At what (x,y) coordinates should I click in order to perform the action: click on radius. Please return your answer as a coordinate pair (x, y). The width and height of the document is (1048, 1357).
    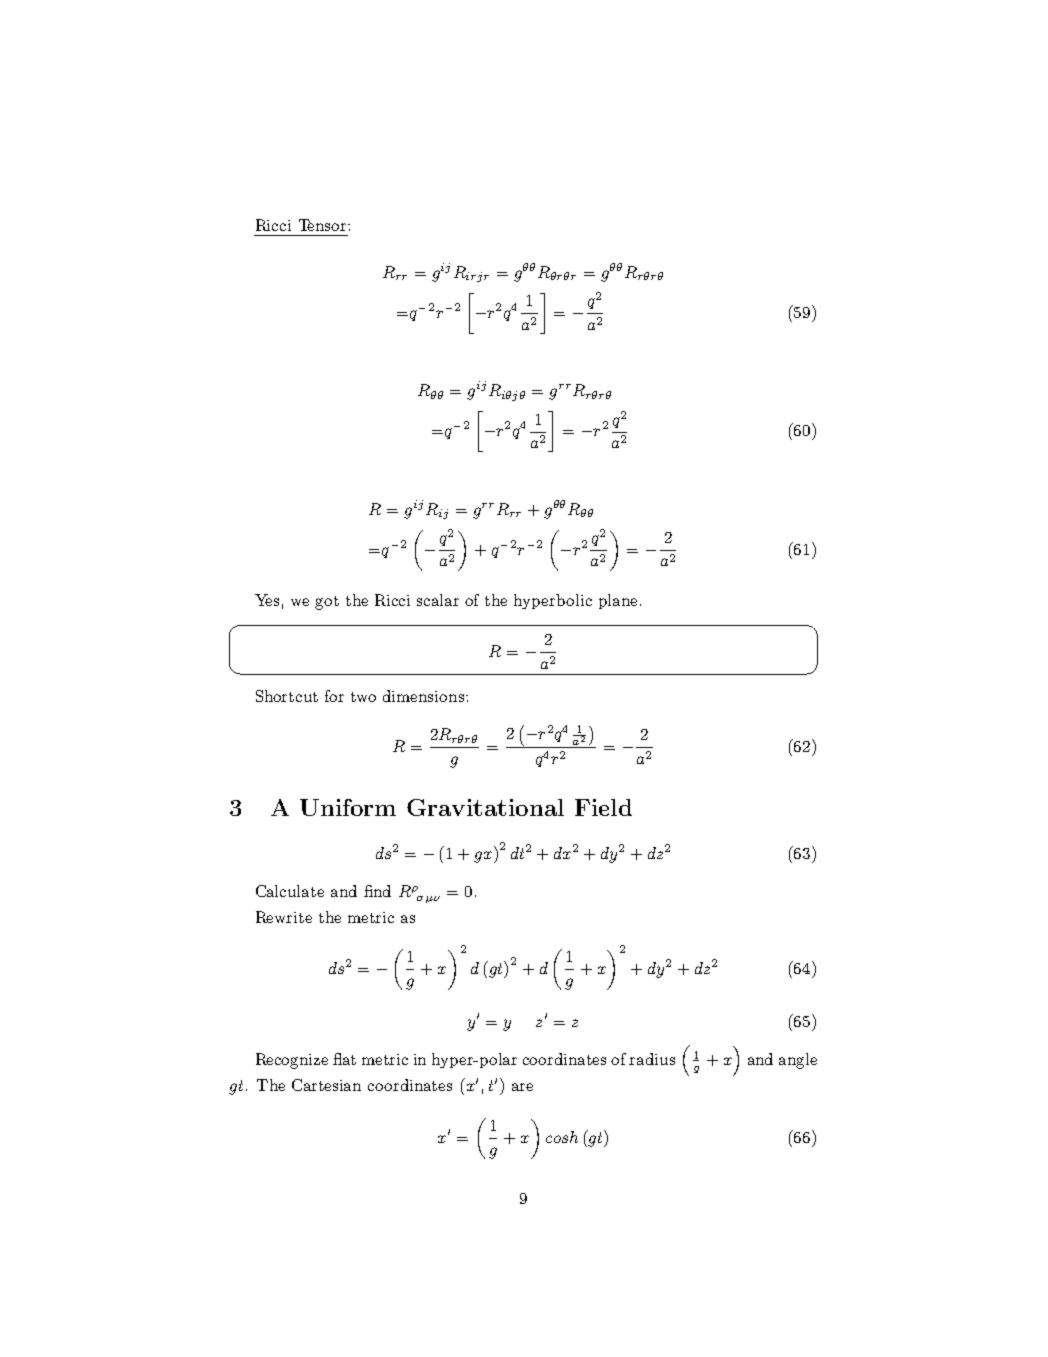
    Looking at the image, I should click on (652, 1059).
